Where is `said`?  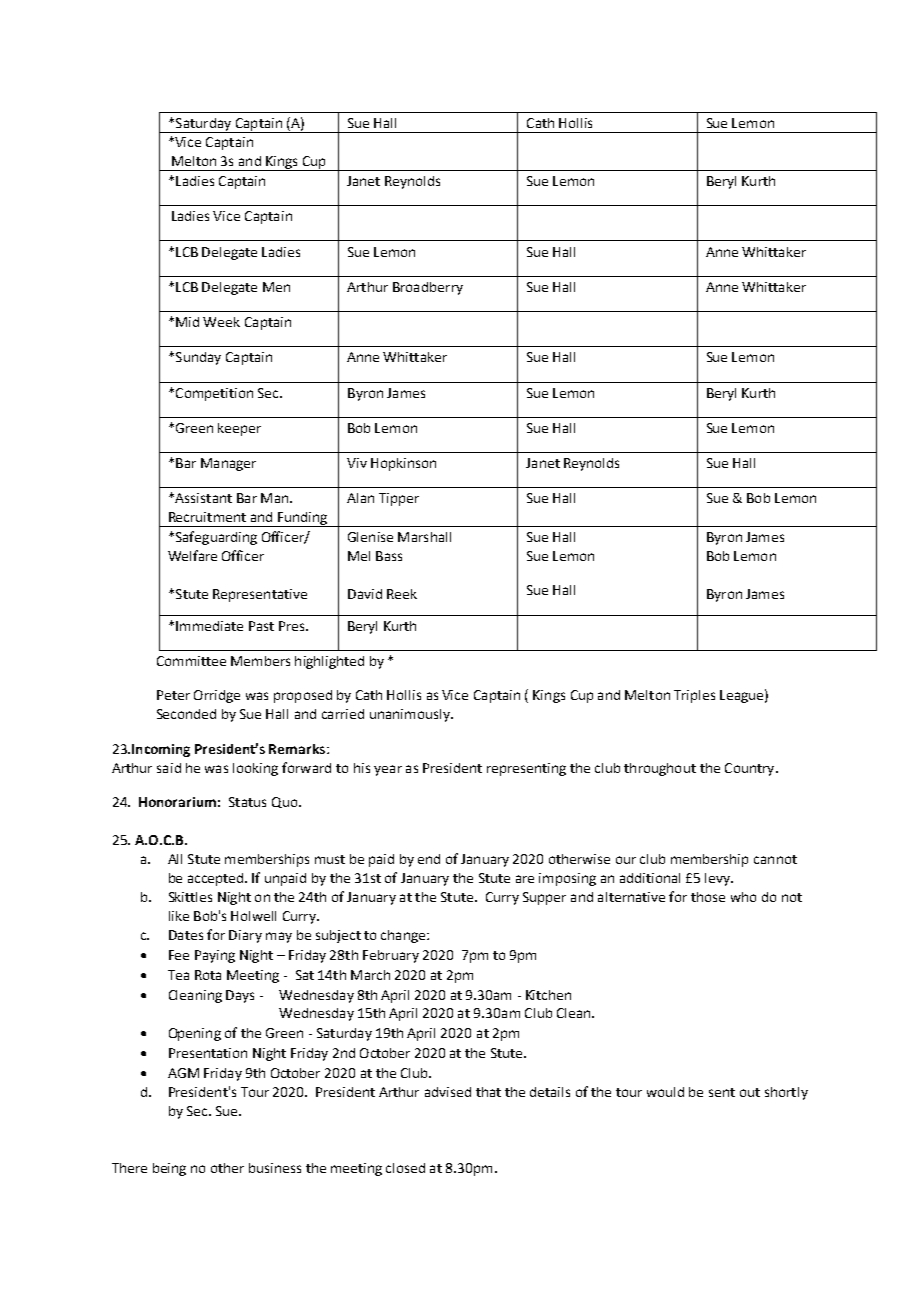
said is located at coordinates (169, 768).
